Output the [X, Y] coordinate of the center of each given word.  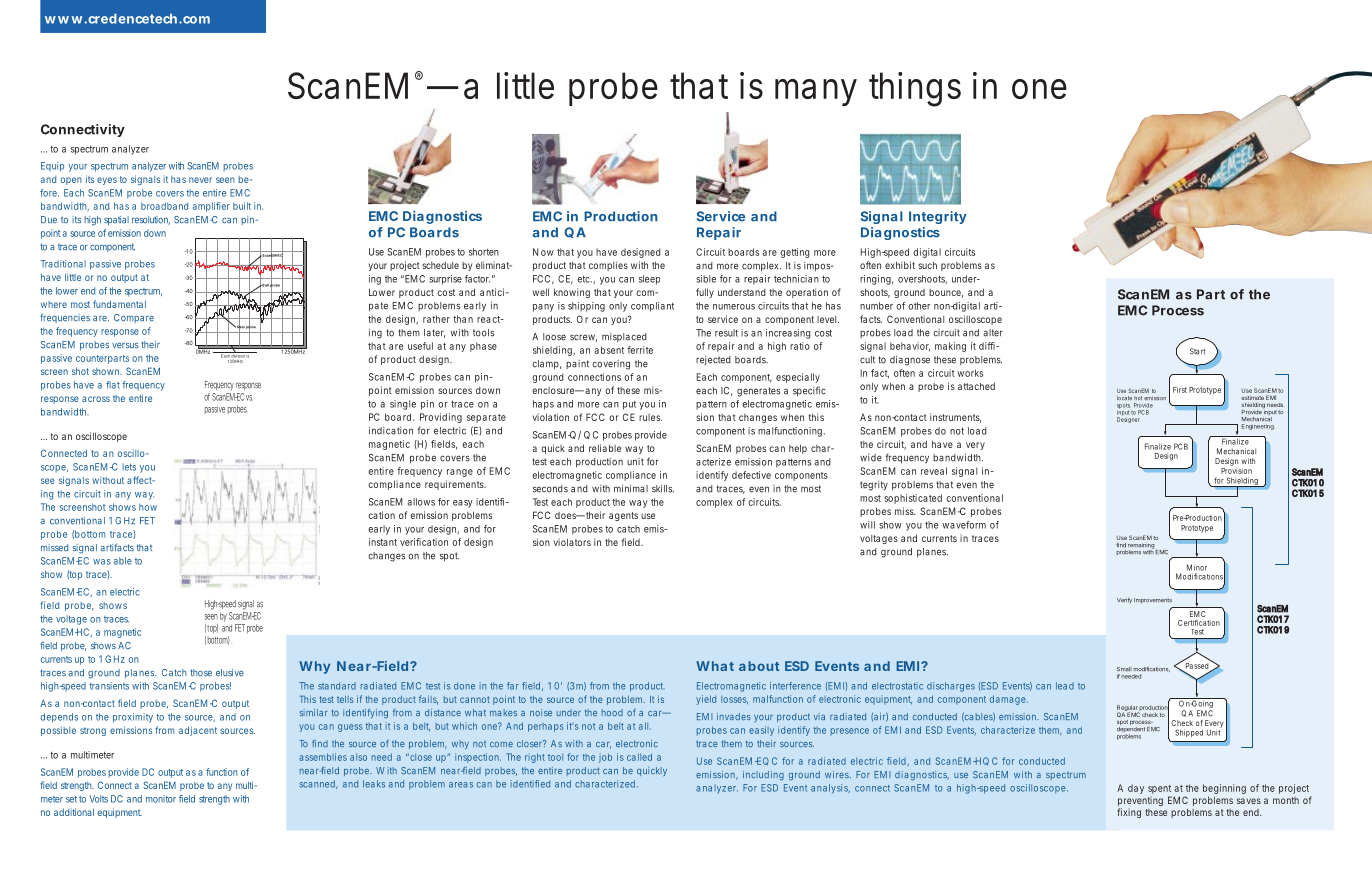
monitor [161, 799]
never [200, 180]
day [1136, 789]
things [915, 89]
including [763, 776]
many [816, 92]
